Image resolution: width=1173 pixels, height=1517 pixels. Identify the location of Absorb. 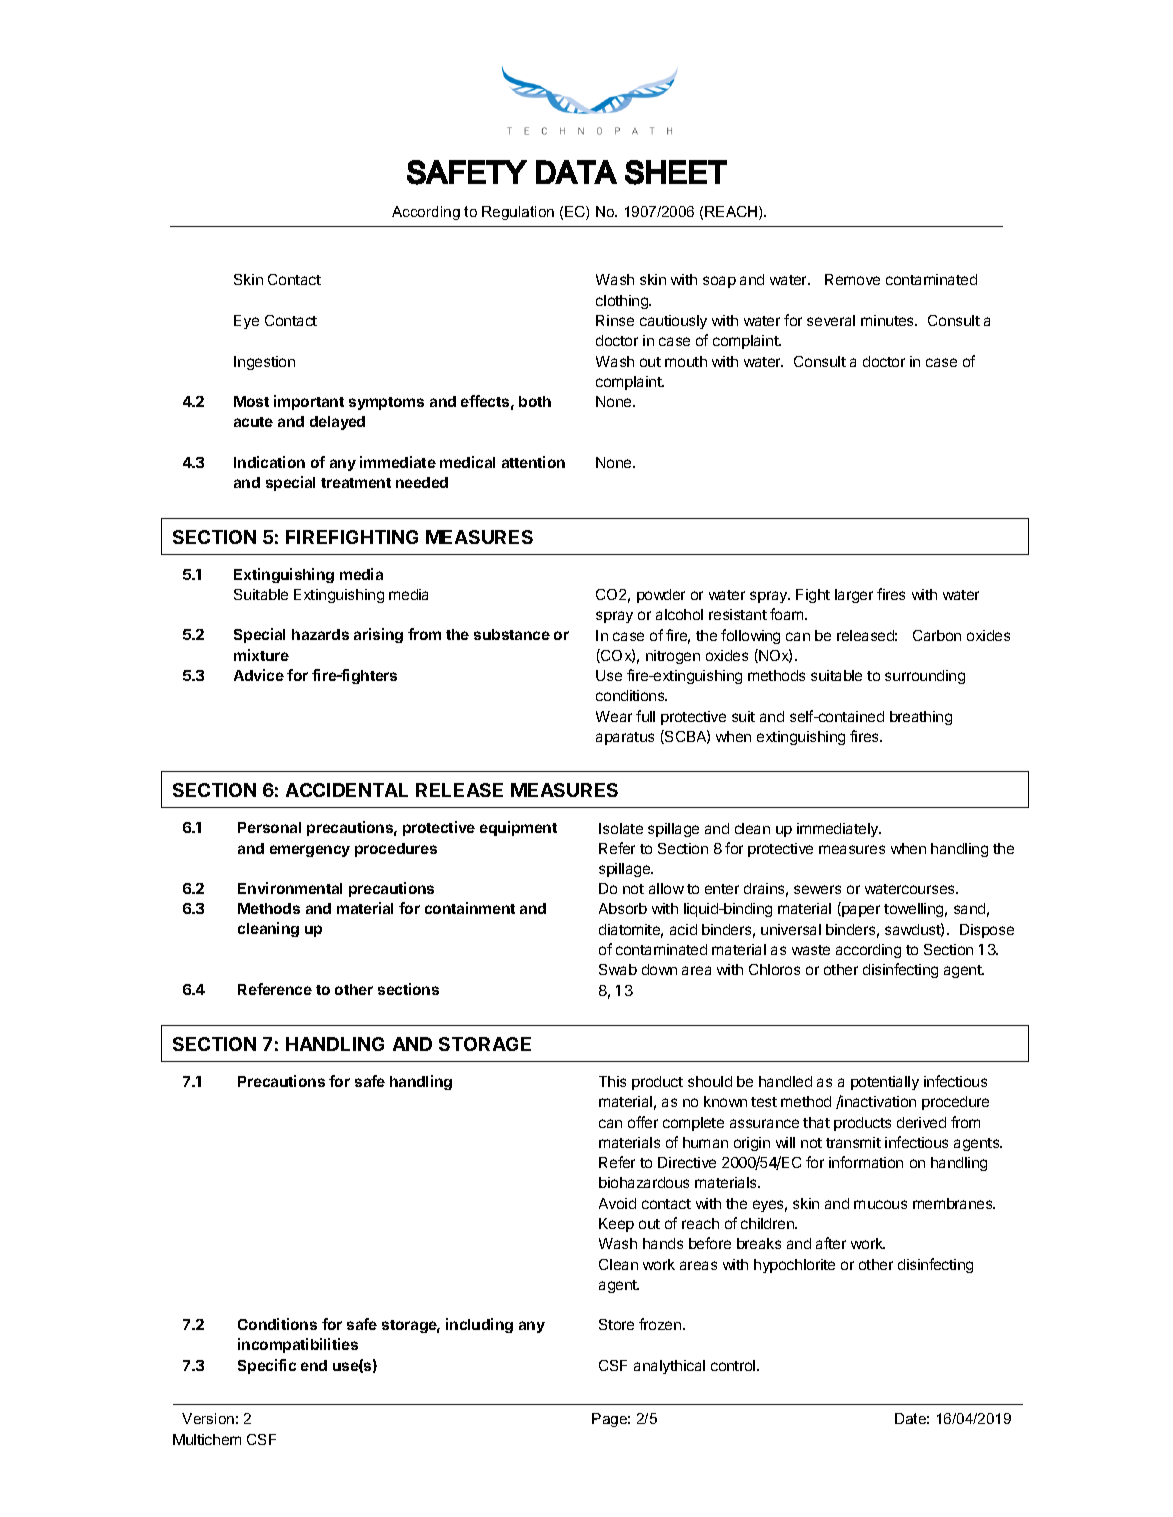
(623, 908).
